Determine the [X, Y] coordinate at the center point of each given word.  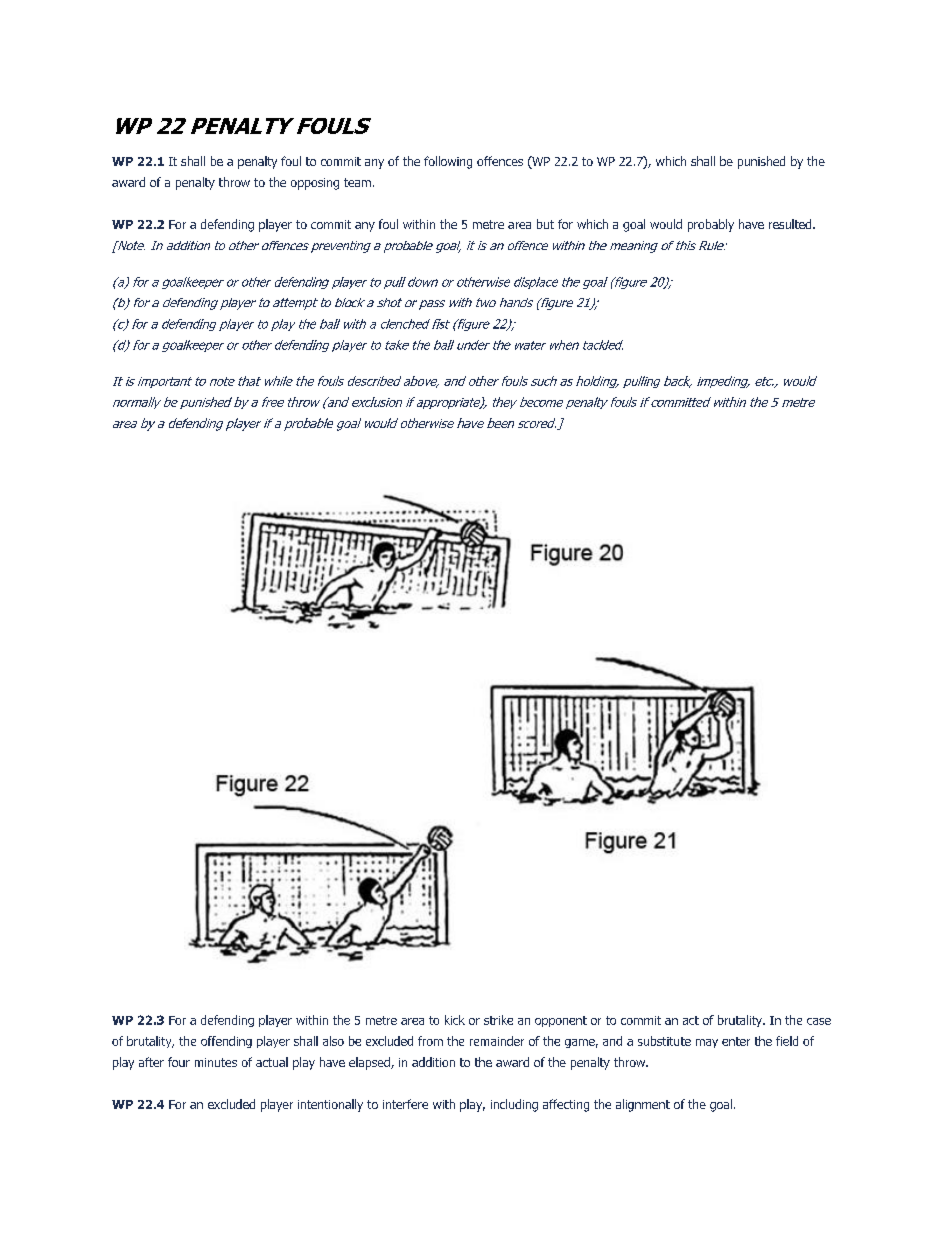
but [545, 224]
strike [498, 1020]
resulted [791, 224]
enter [736, 1041]
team [357, 182]
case [819, 1021]
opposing [315, 184]
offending [226, 1042]
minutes [216, 1062]
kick [455, 1020]
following [448, 162]
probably [711, 225]
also [333, 1041]
